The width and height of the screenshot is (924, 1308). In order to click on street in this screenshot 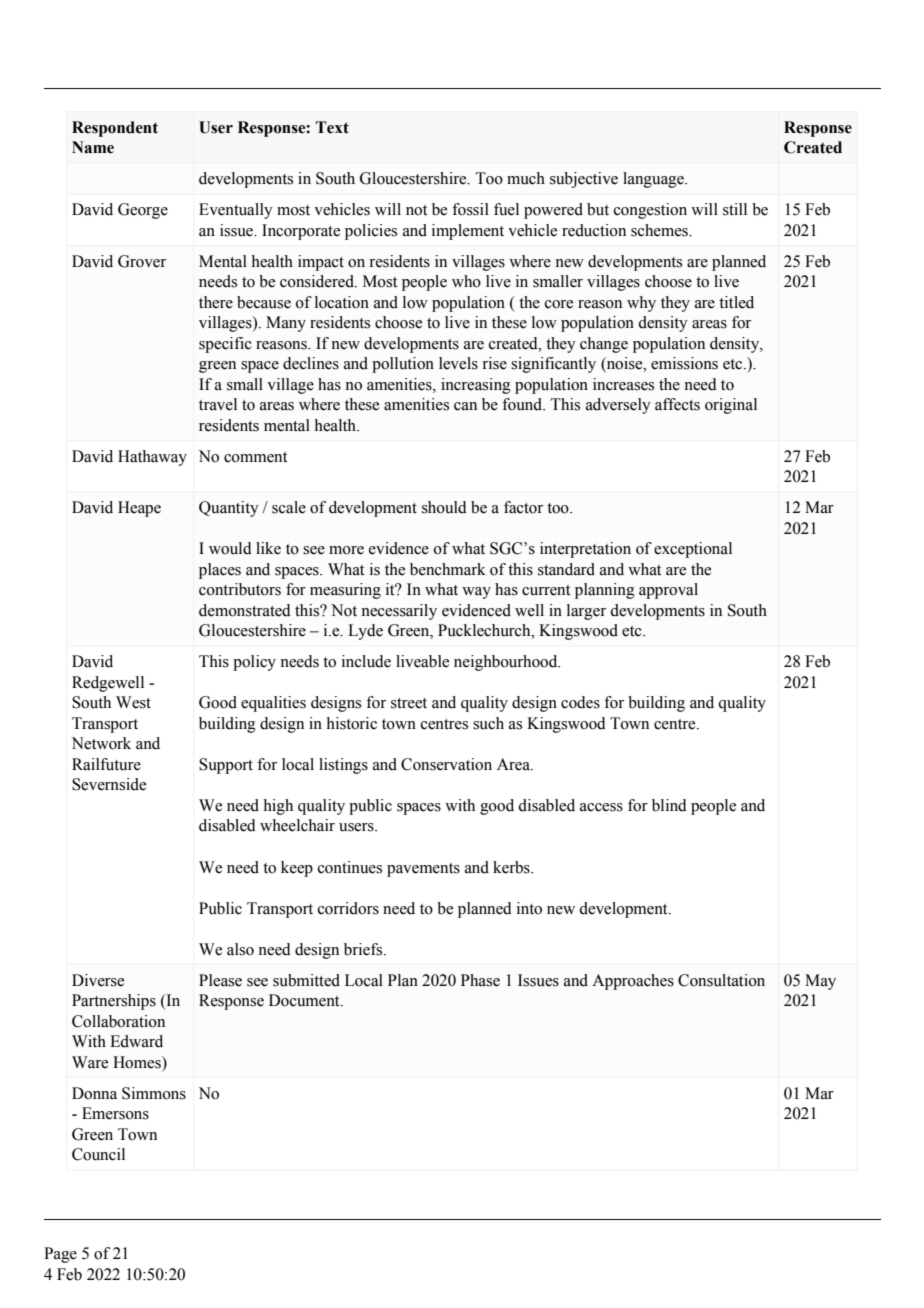, I will do `click(409, 703)`.
